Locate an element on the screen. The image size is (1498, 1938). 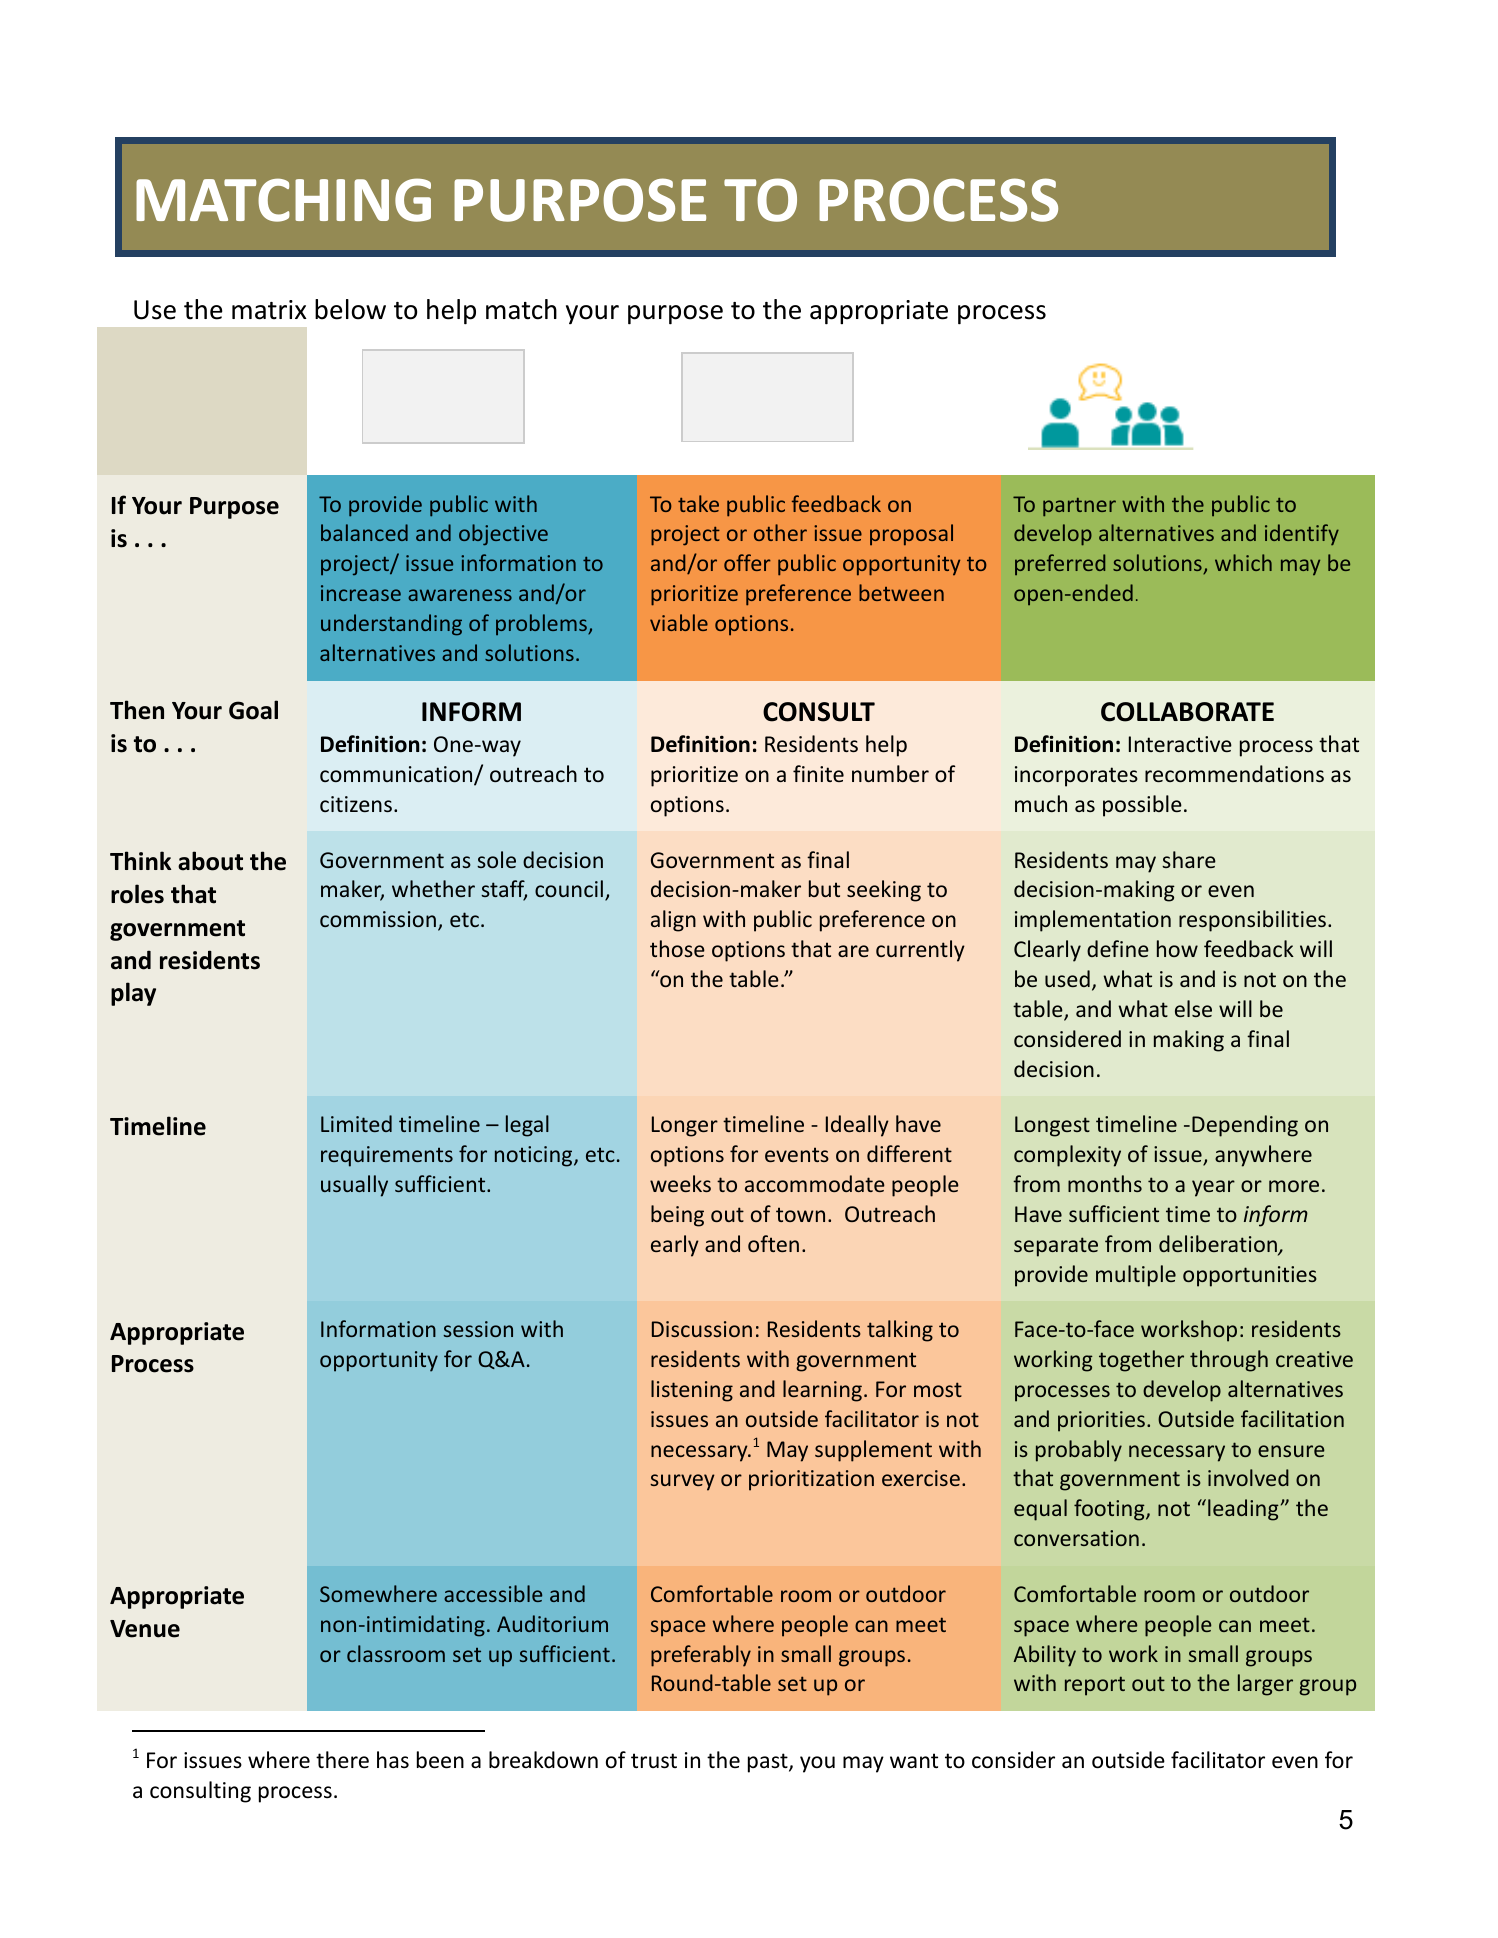
priorities is located at coordinates (1101, 1421).
